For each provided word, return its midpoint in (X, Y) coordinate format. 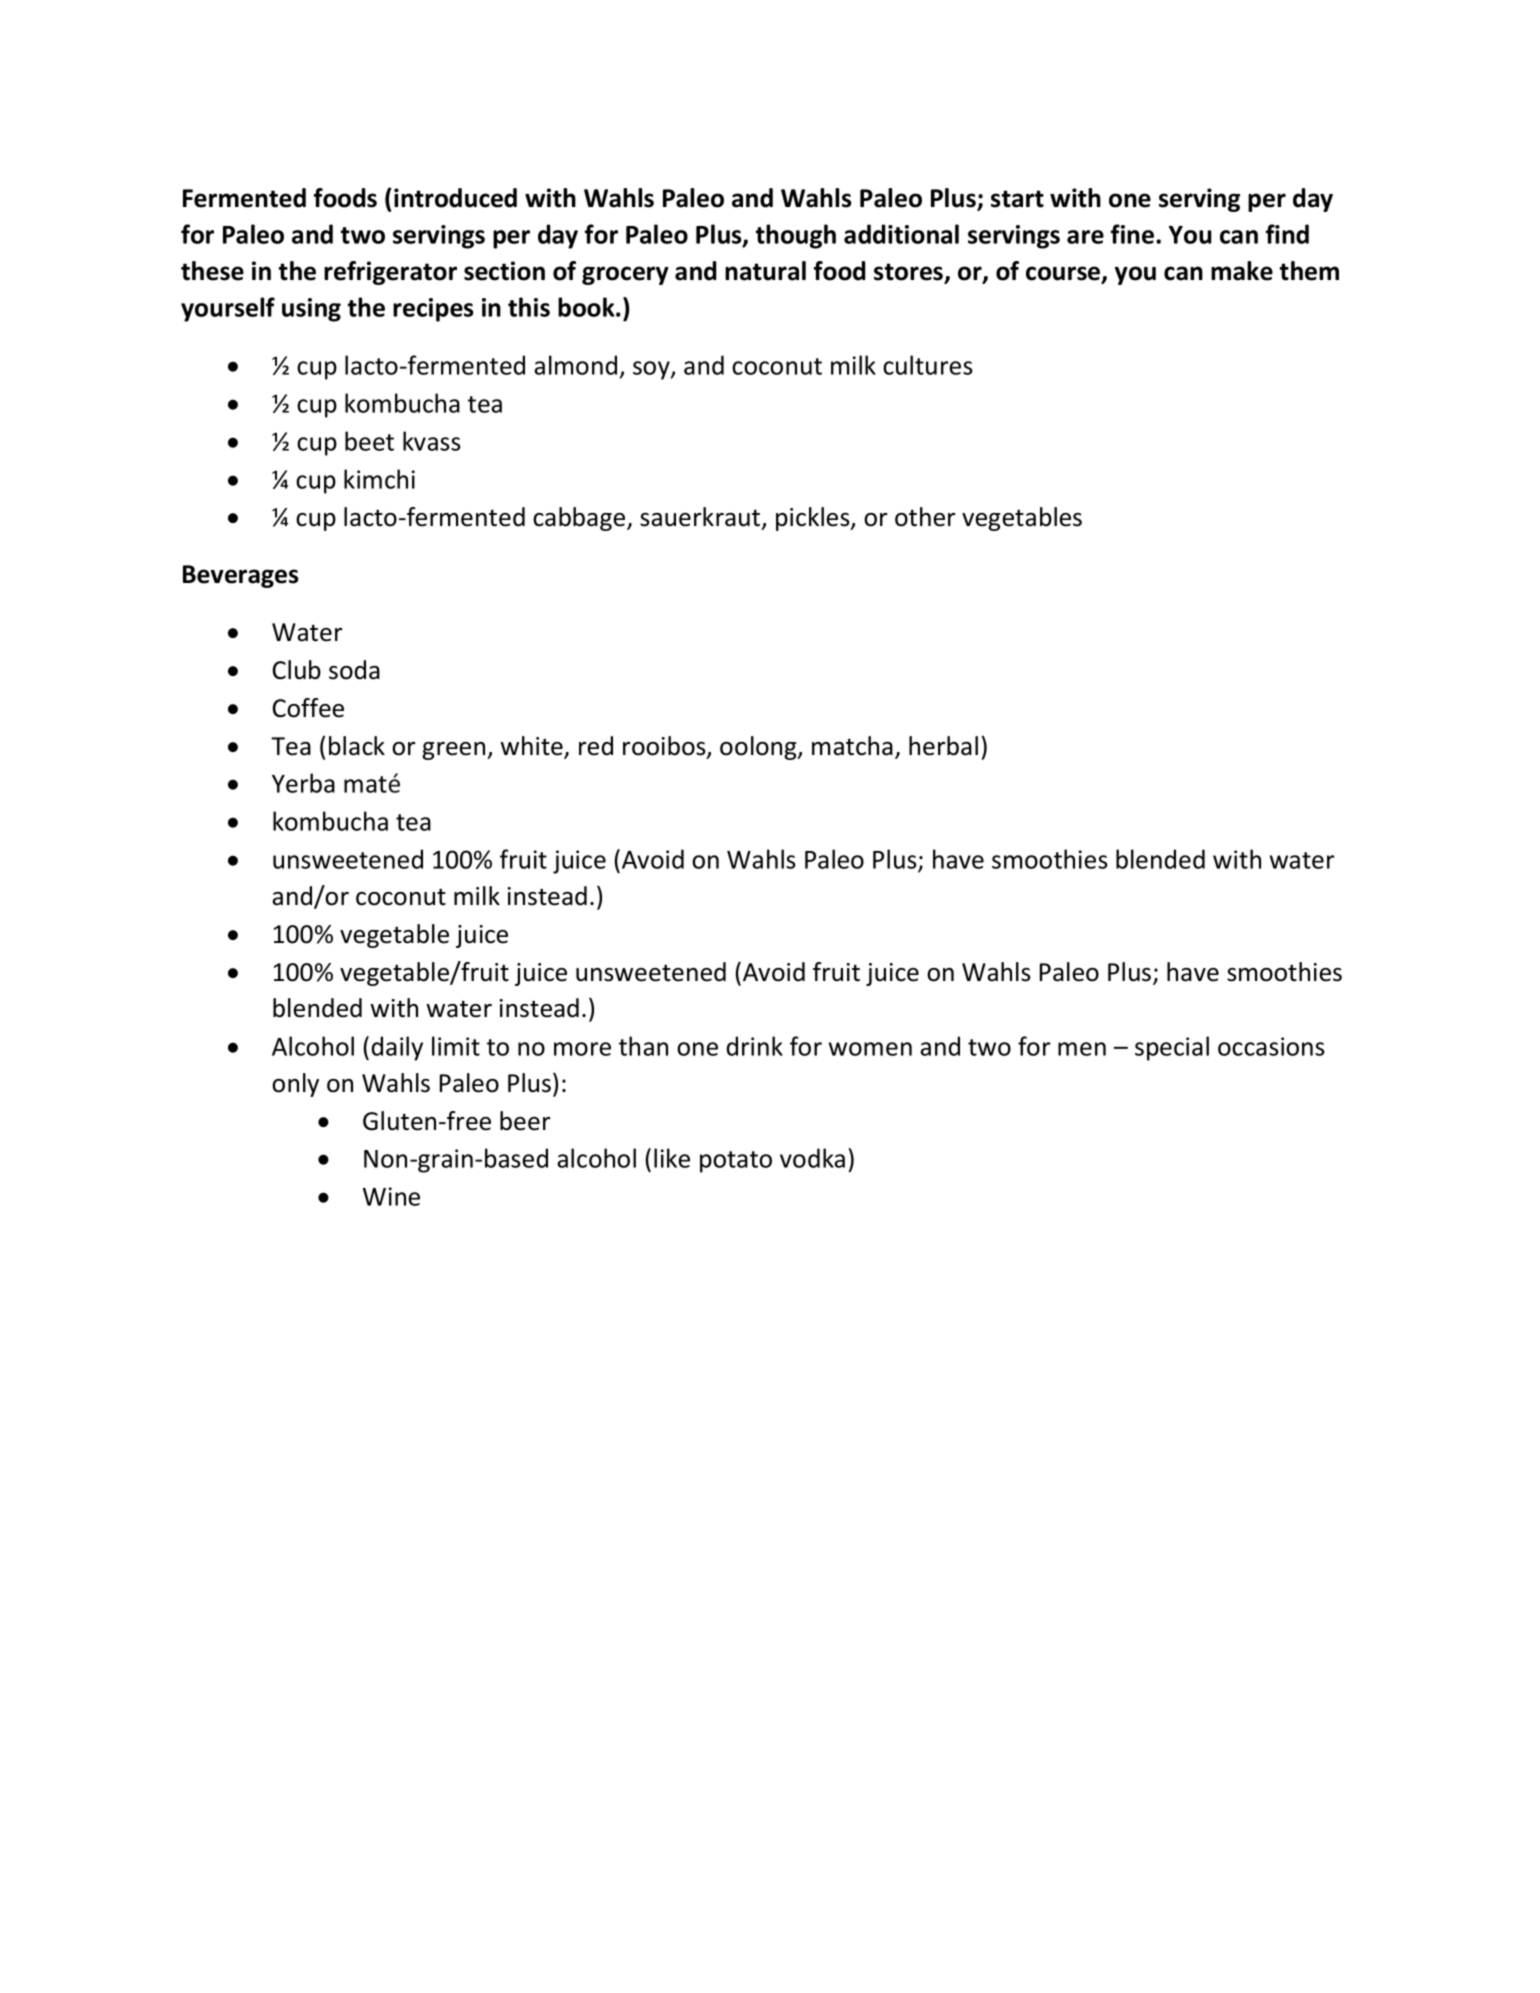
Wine (391, 1196)
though (796, 236)
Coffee (308, 708)
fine (1134, 234)
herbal (943, 746)
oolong (759, 748)
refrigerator (390, 273)
